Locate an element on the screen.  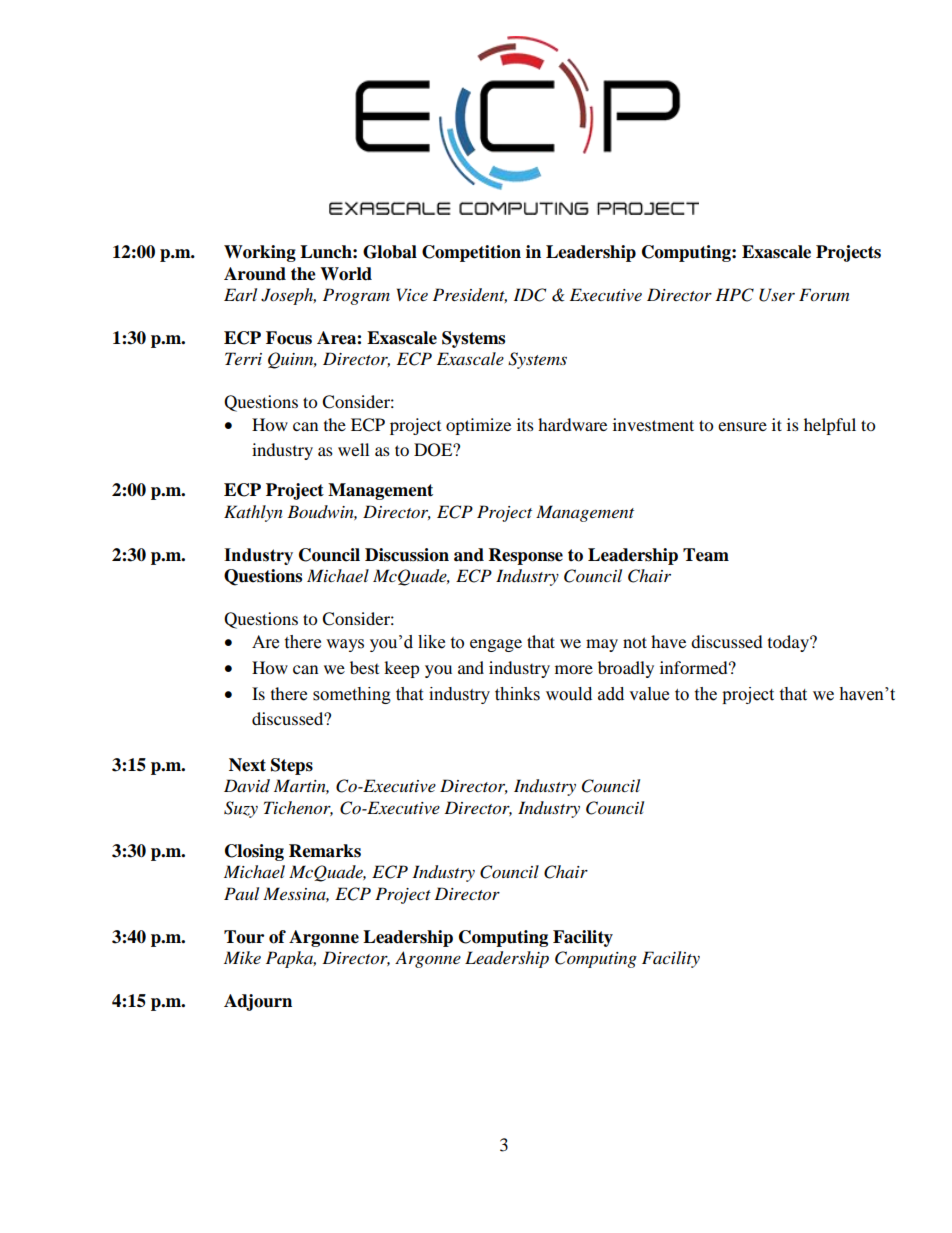
Response is located at coordinates (526, 556).
